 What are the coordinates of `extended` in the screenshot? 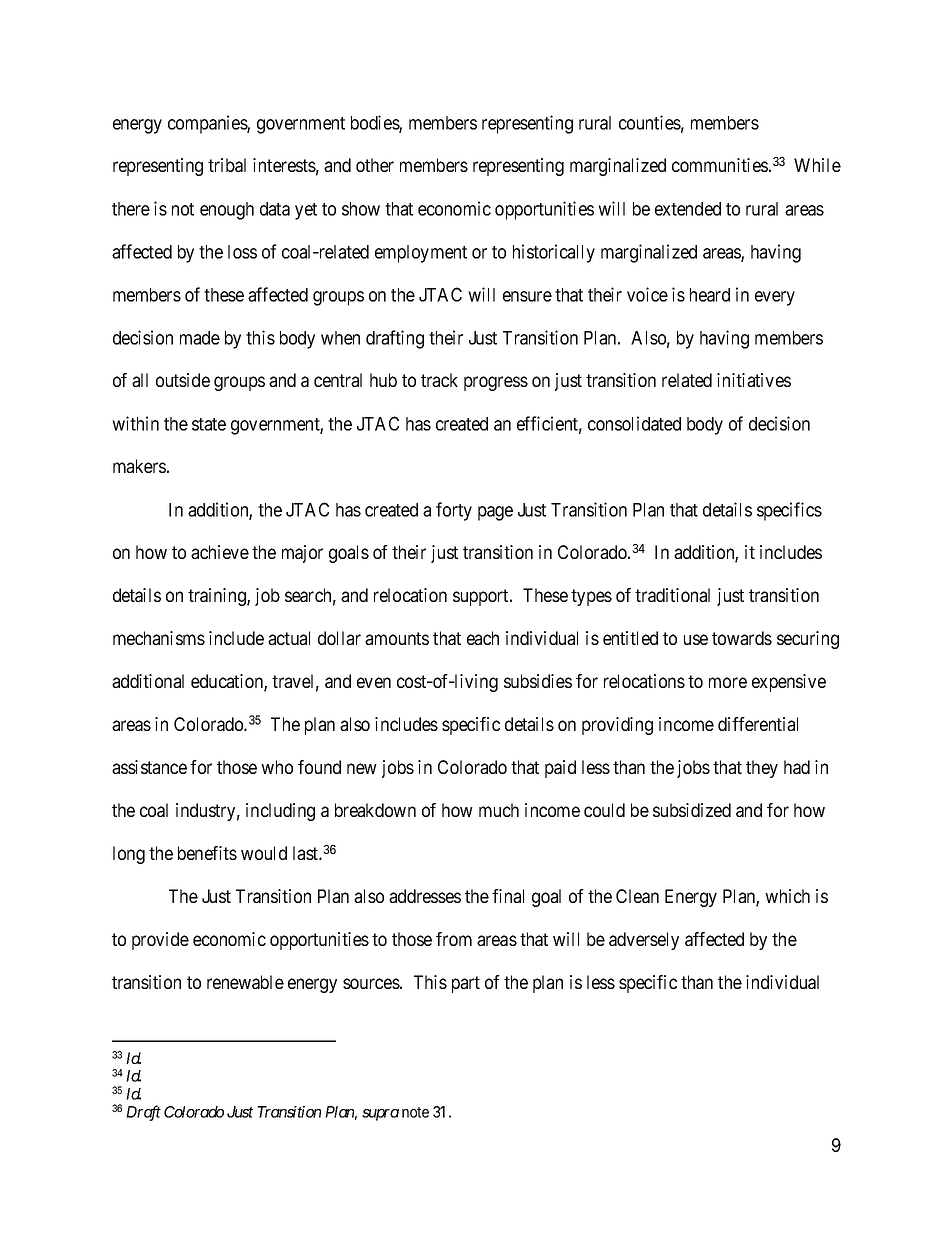 It's located at (688, 209).
